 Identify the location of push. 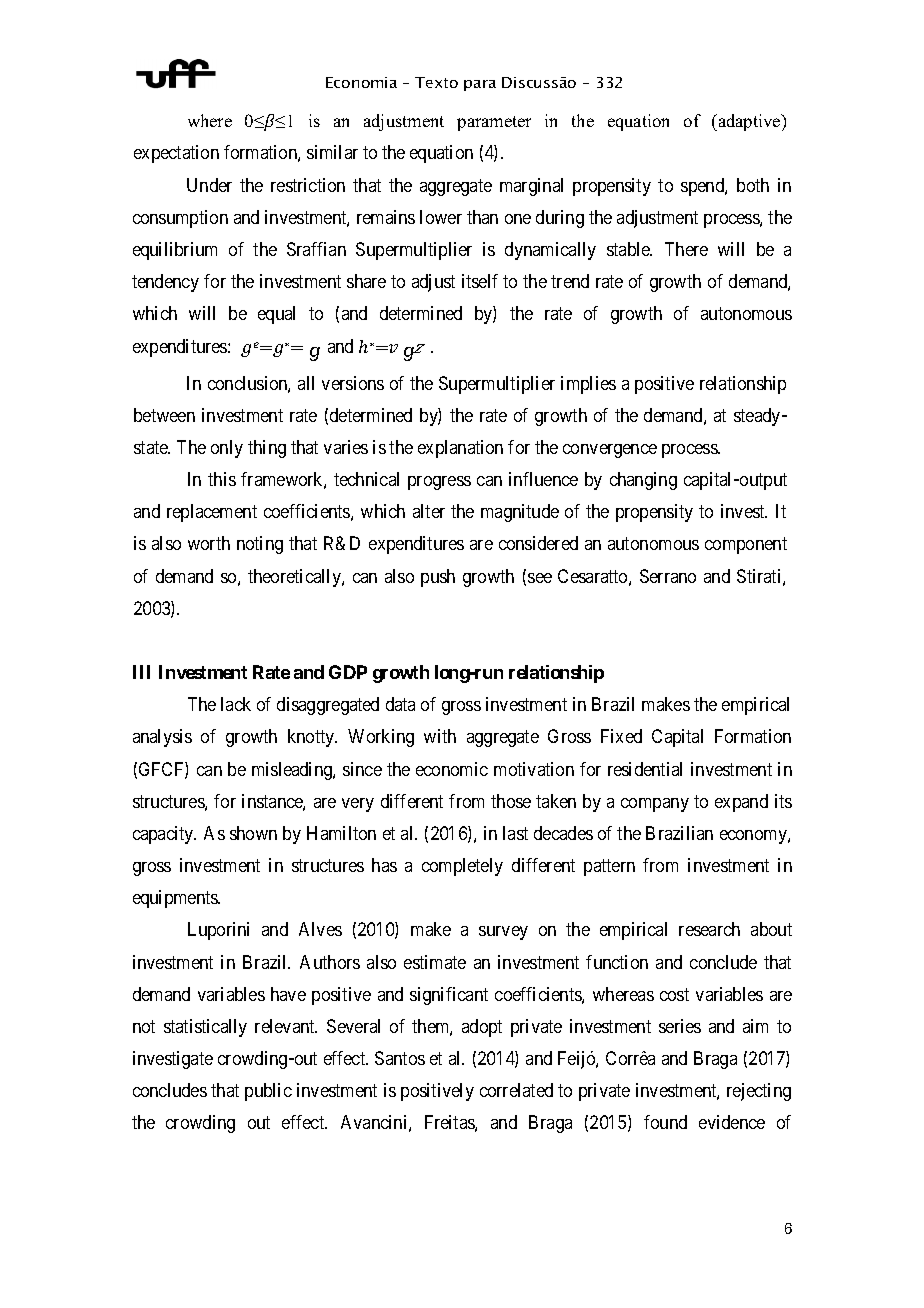
(438, 578).
